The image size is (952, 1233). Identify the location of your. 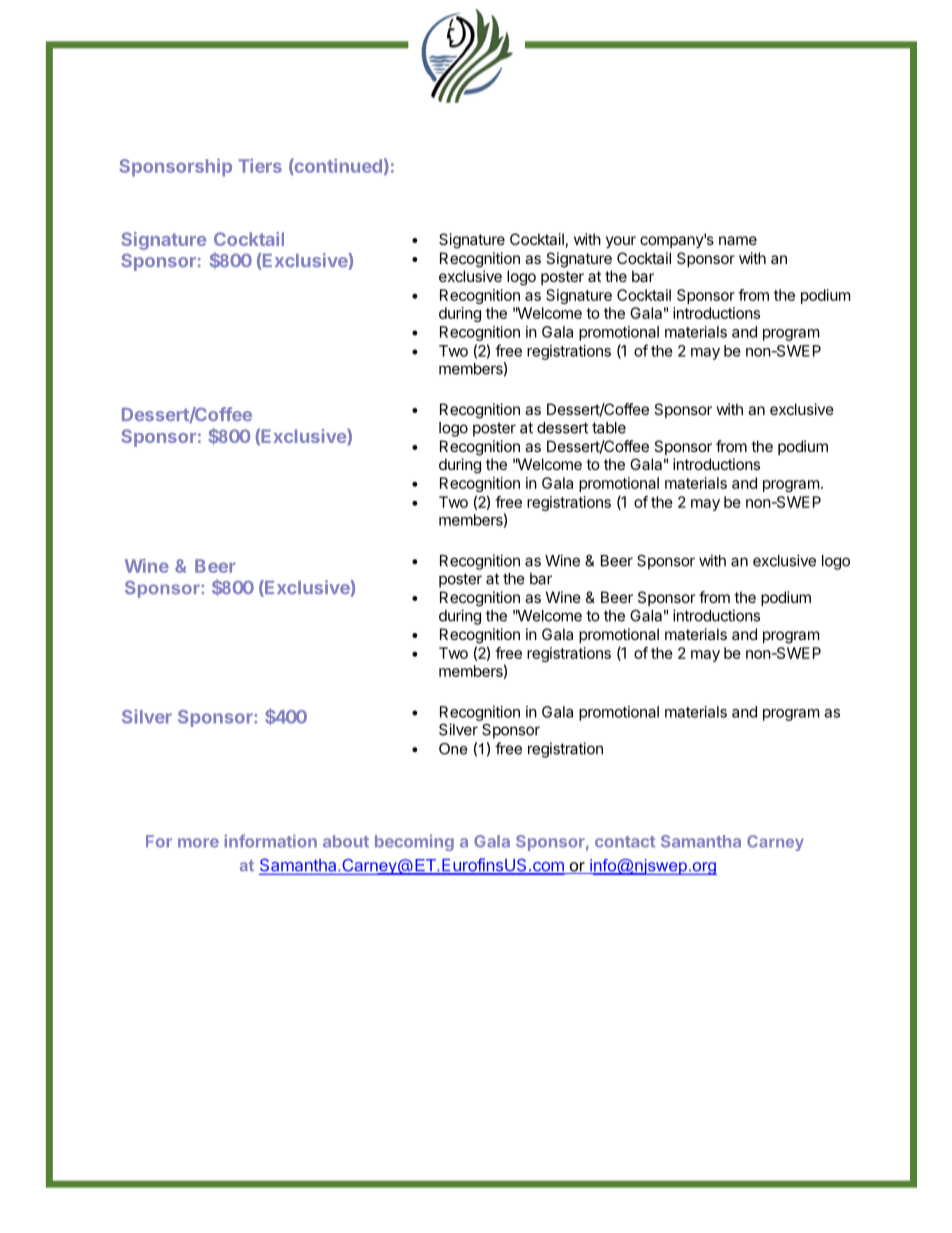
(621, 242).
